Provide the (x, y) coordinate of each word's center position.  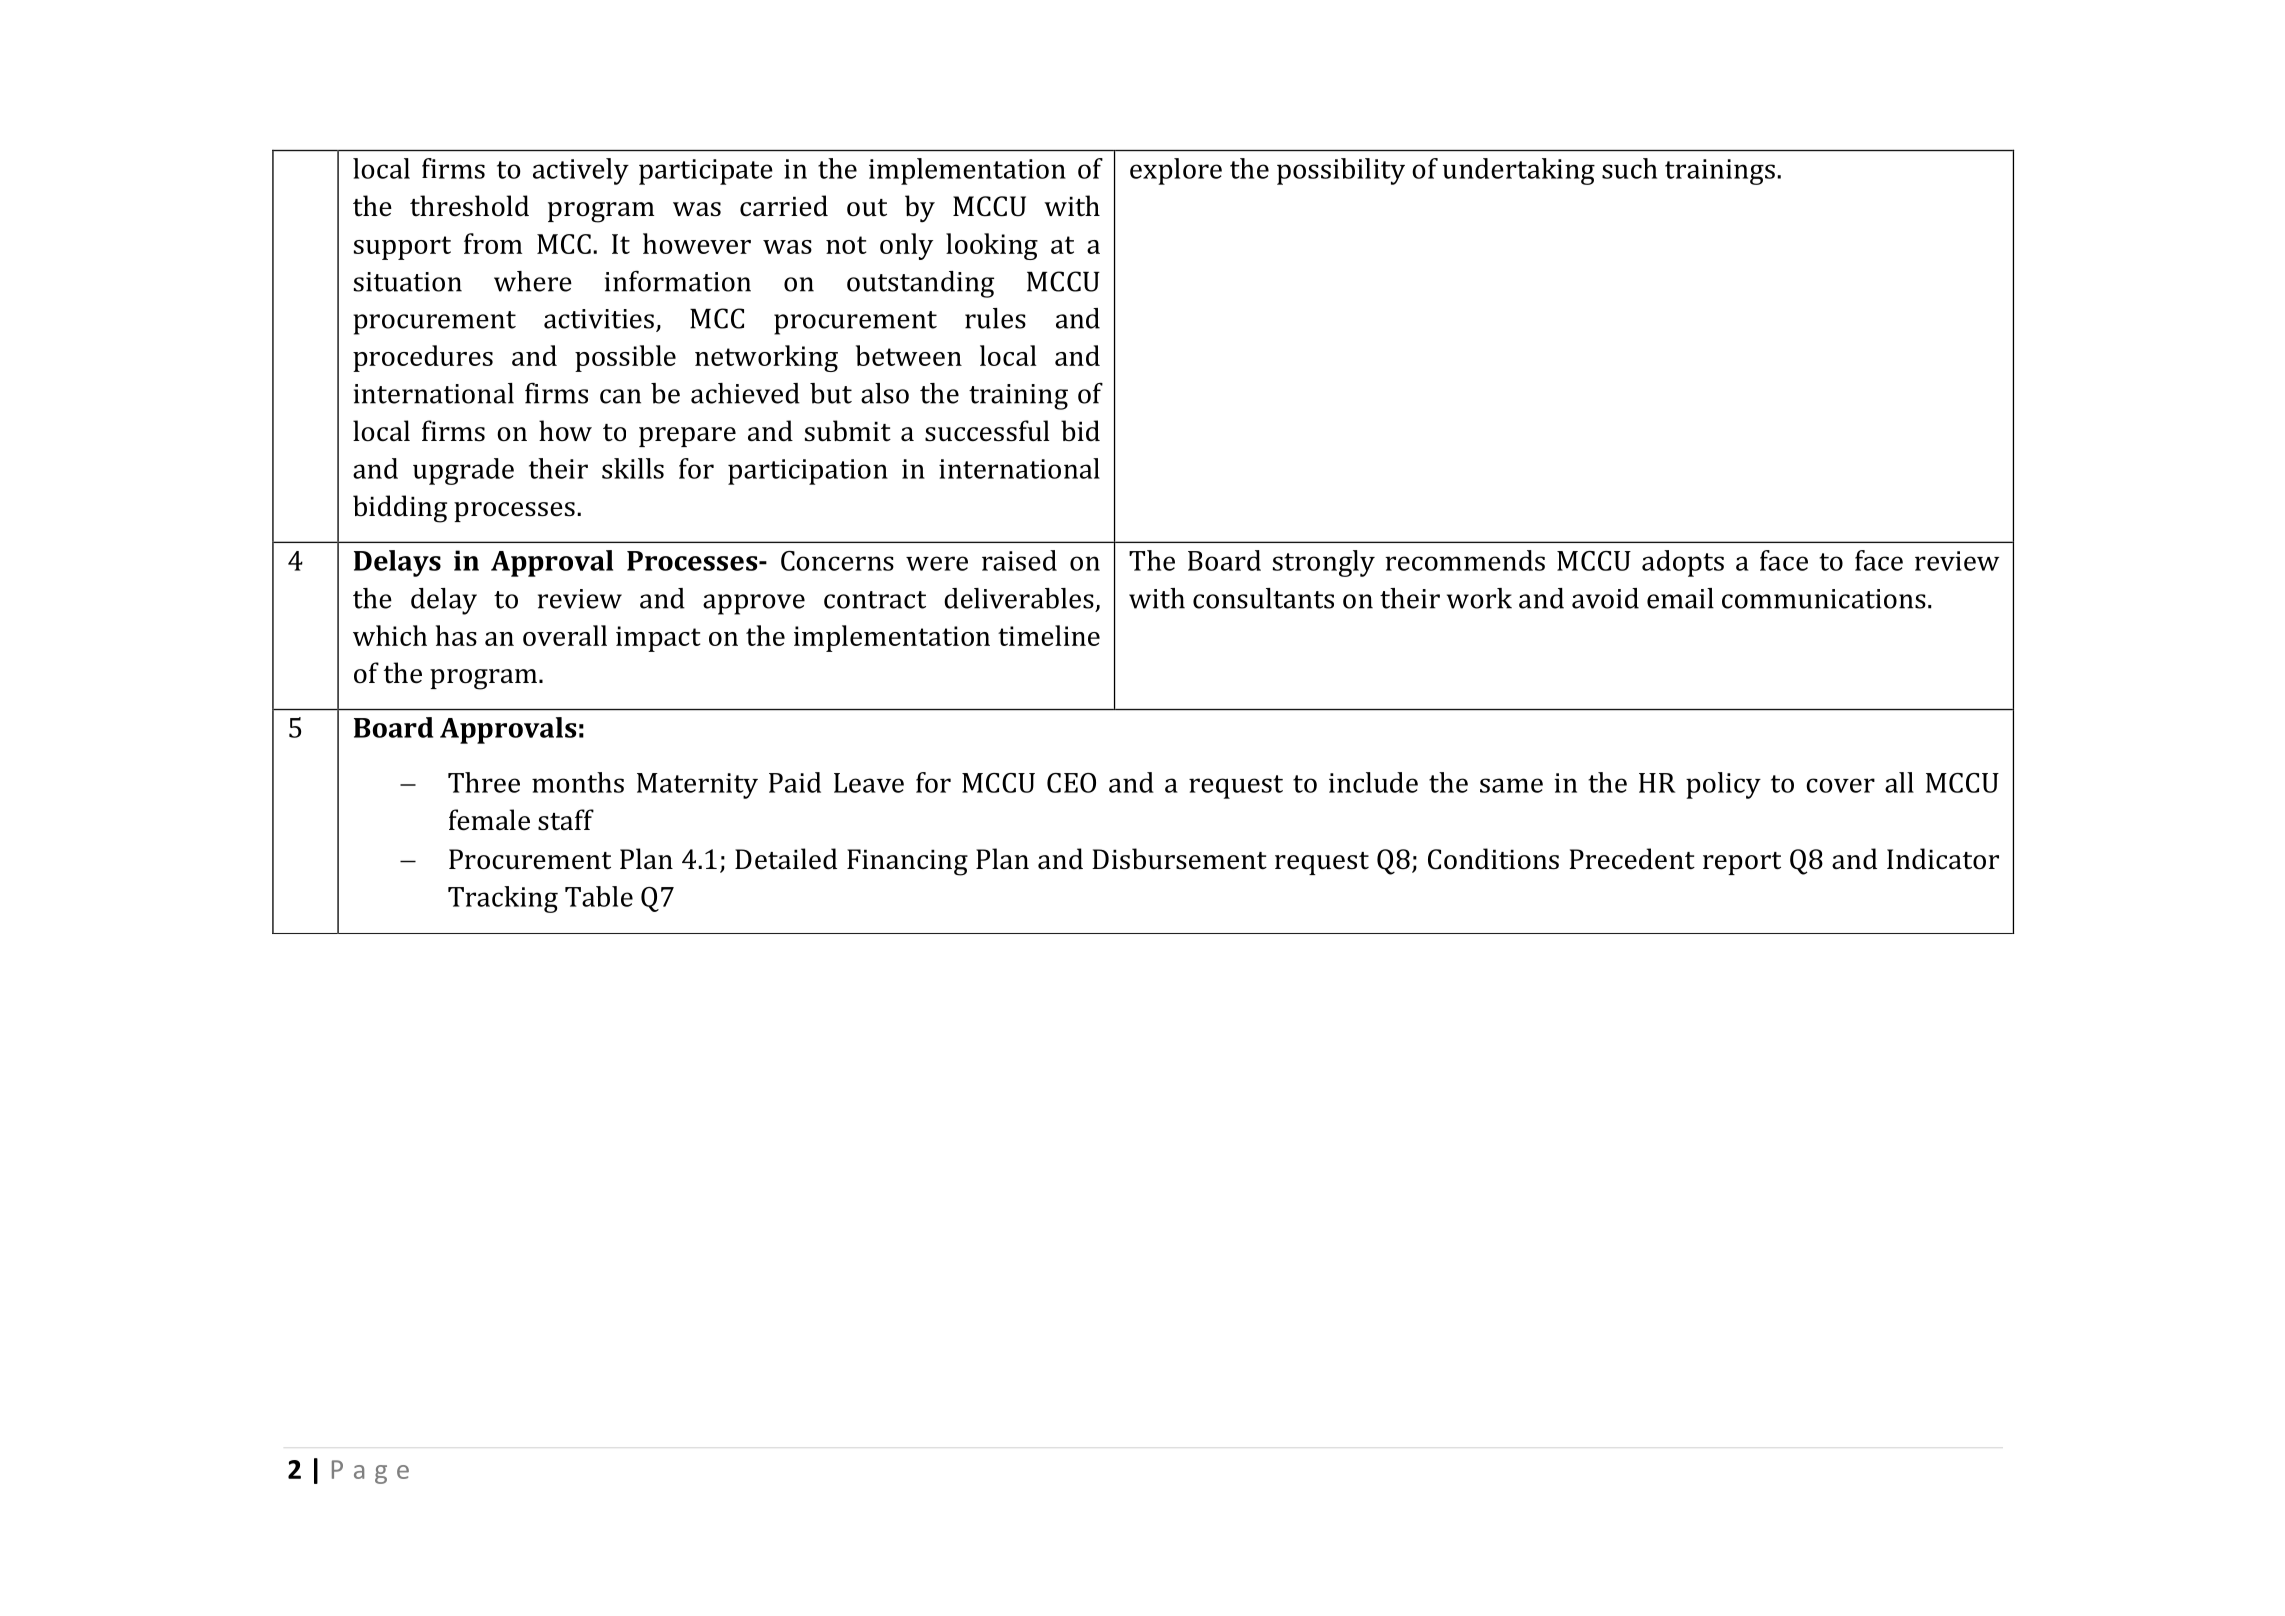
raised (1019, 560)
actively (581, 171)
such (1629, 168)
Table (599, 896)
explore (1176, 171)
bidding (400, 509)
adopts (1683, 563)
